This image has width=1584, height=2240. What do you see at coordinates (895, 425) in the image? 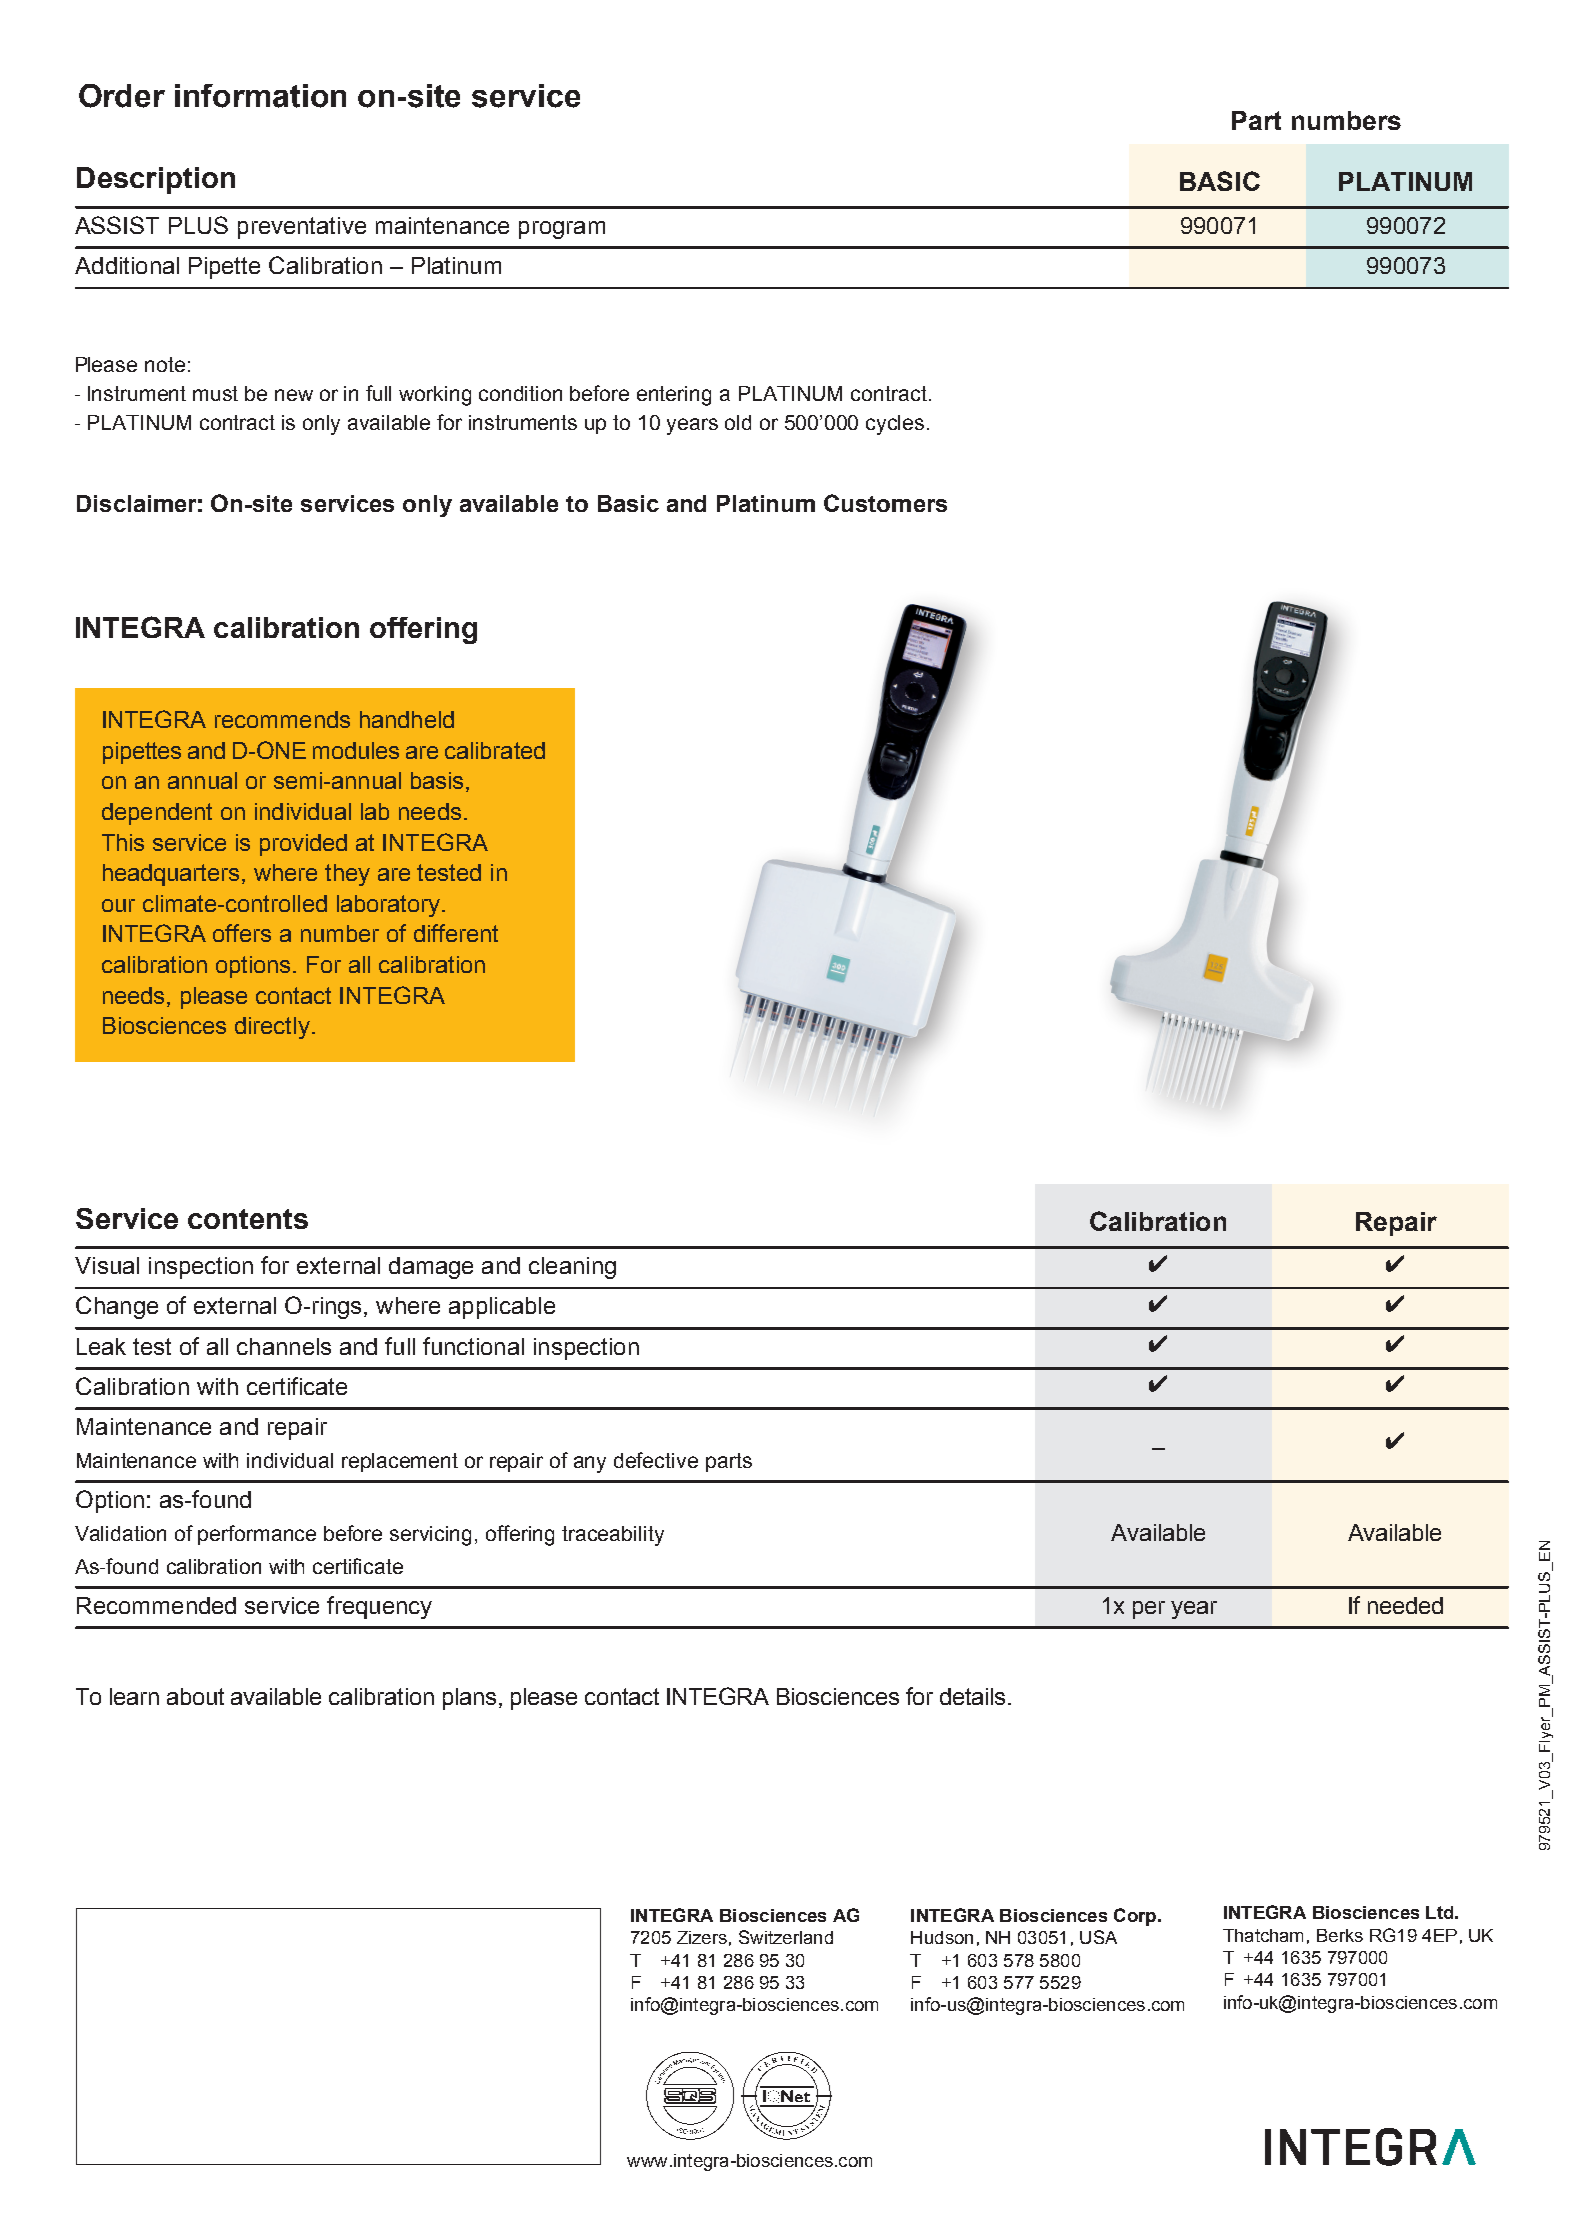
I see `cycles` at bounding box center [895, 425].
